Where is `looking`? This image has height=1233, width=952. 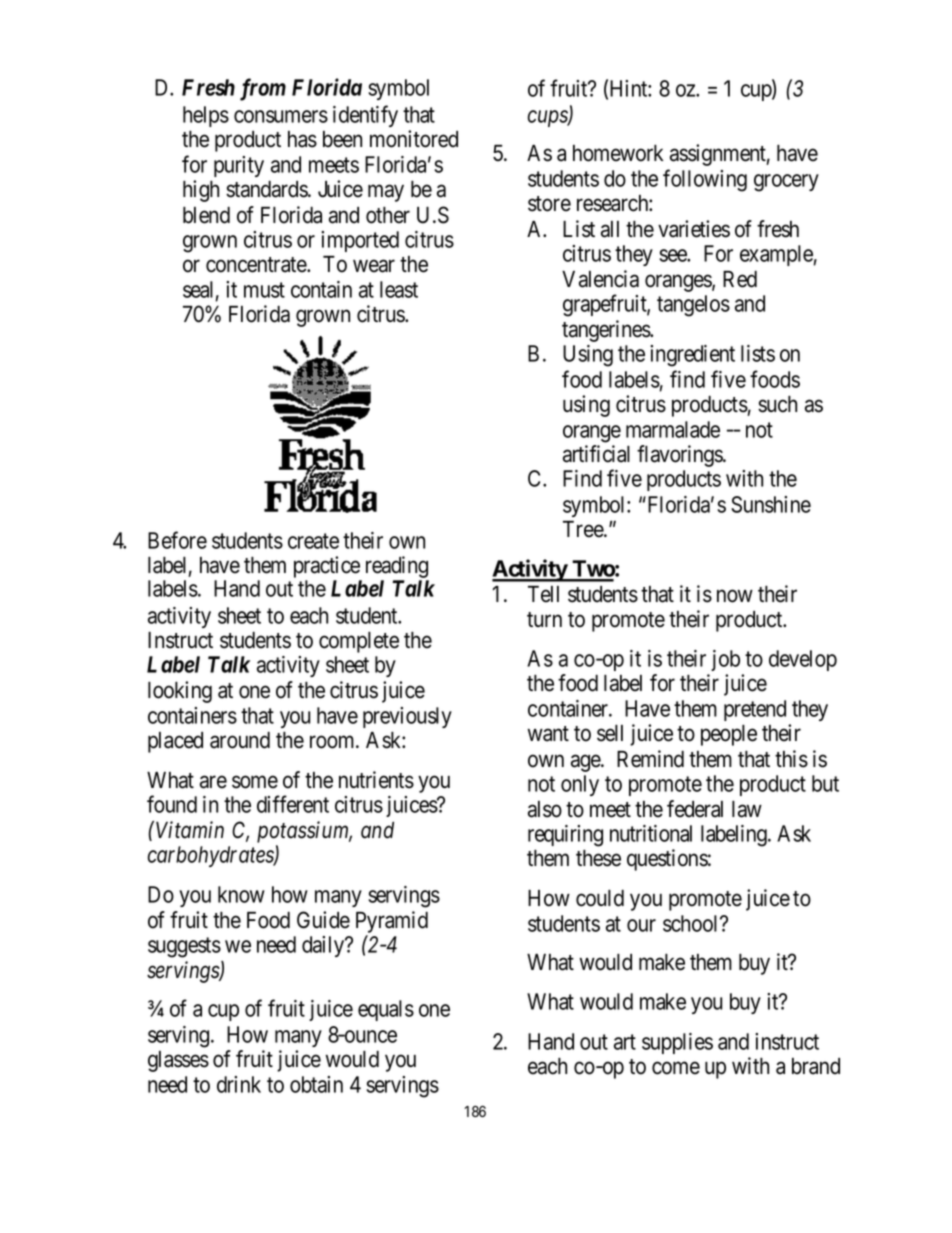 looking is located at coordinates (180, 692).
